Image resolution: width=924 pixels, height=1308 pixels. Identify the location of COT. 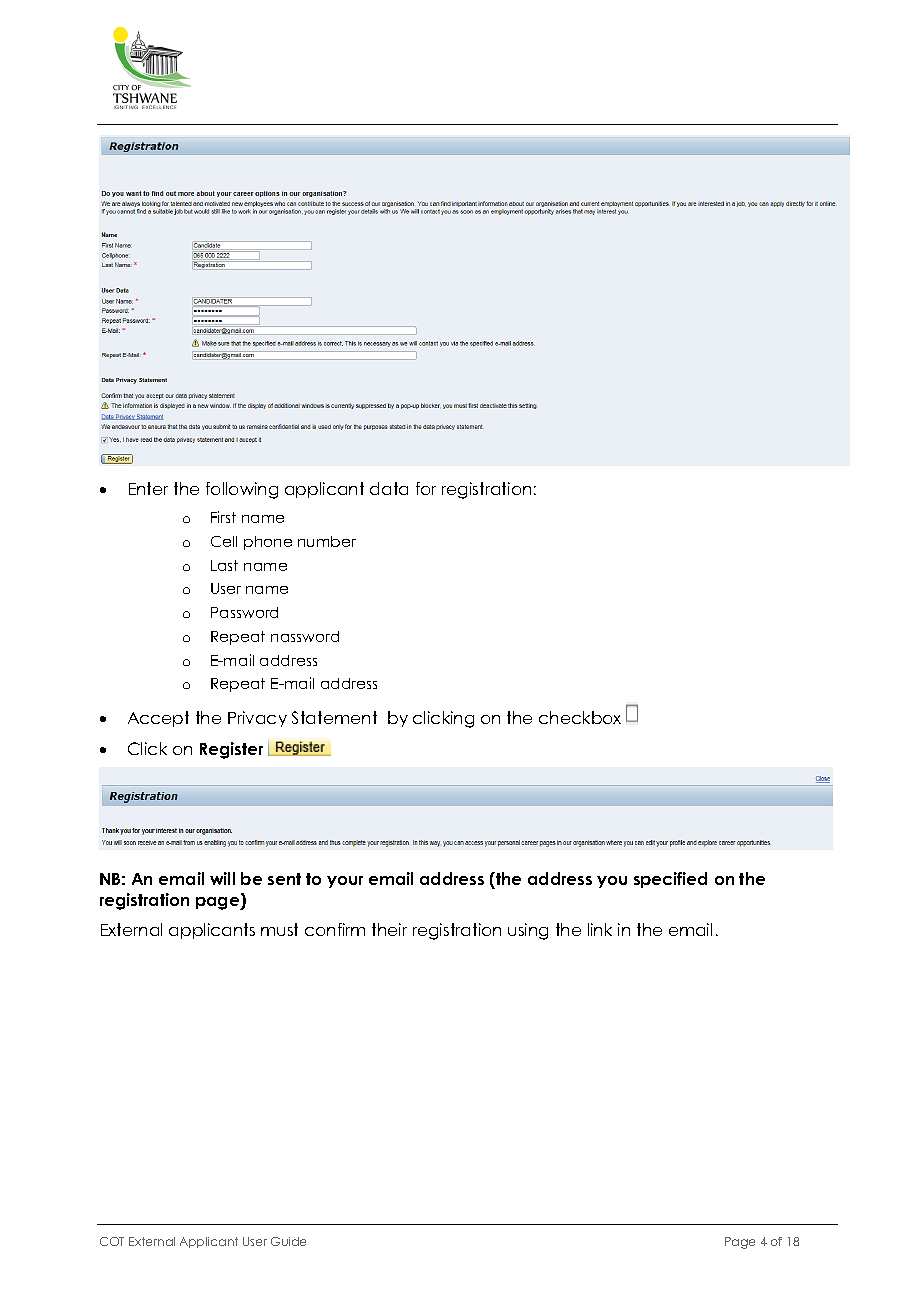
(112, 1241).
